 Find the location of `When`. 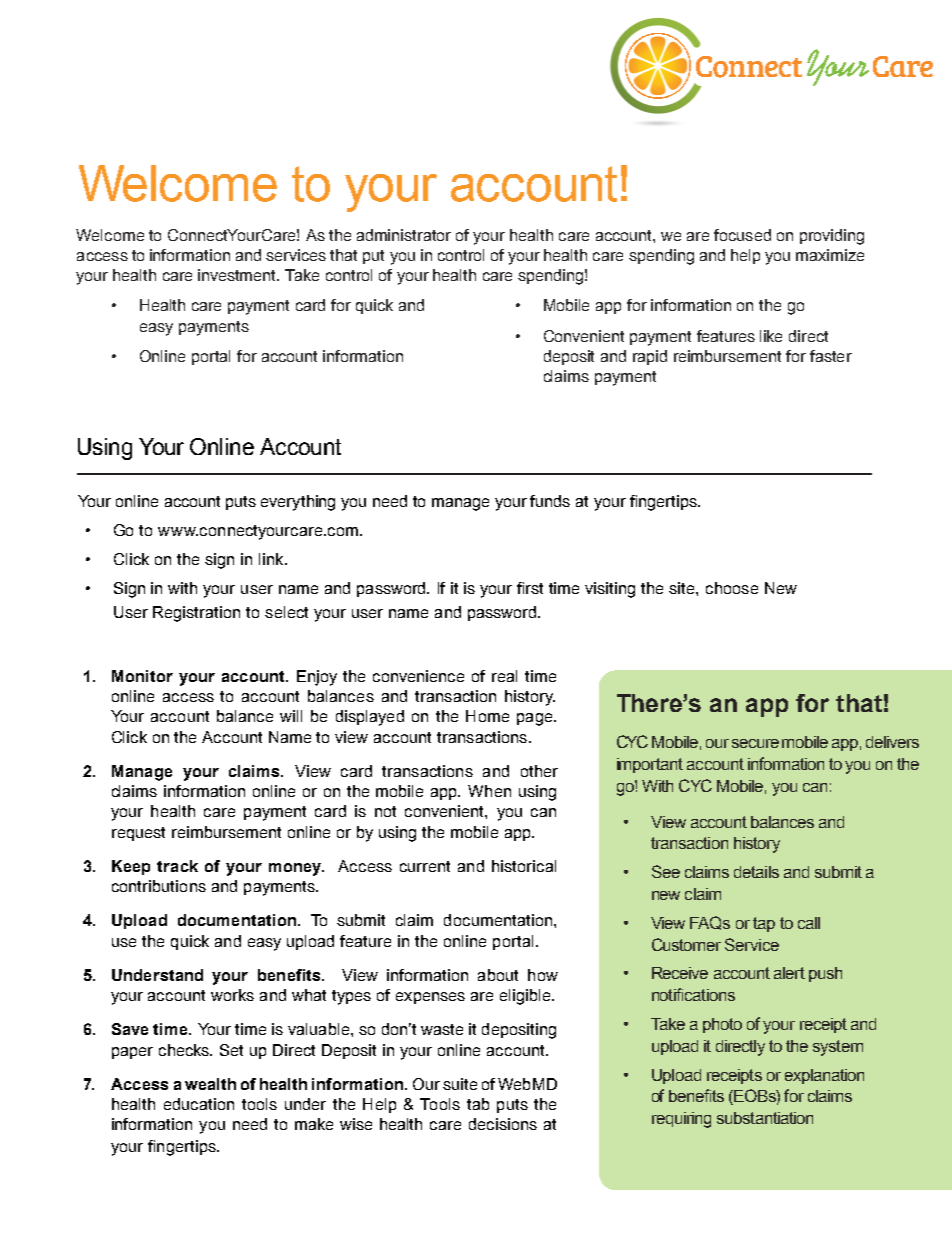

When is located at coordinates (489, 791).
